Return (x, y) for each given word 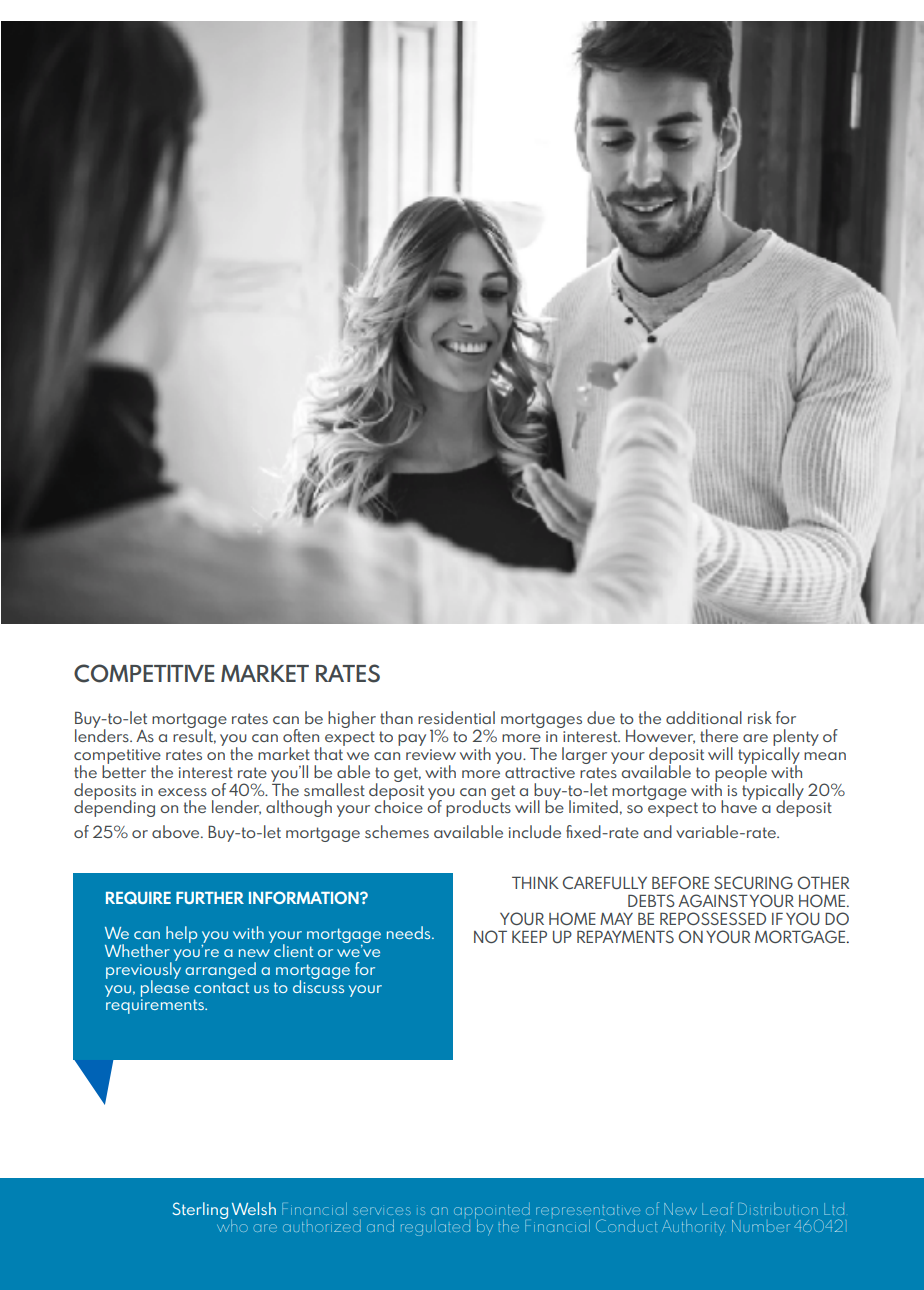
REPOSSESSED (713, 918)
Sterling (200, 1210)
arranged (220, 970)
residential (456, 717)
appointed (492, 1212)
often (301, 735)
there (719, 735)
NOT (490, 936)
